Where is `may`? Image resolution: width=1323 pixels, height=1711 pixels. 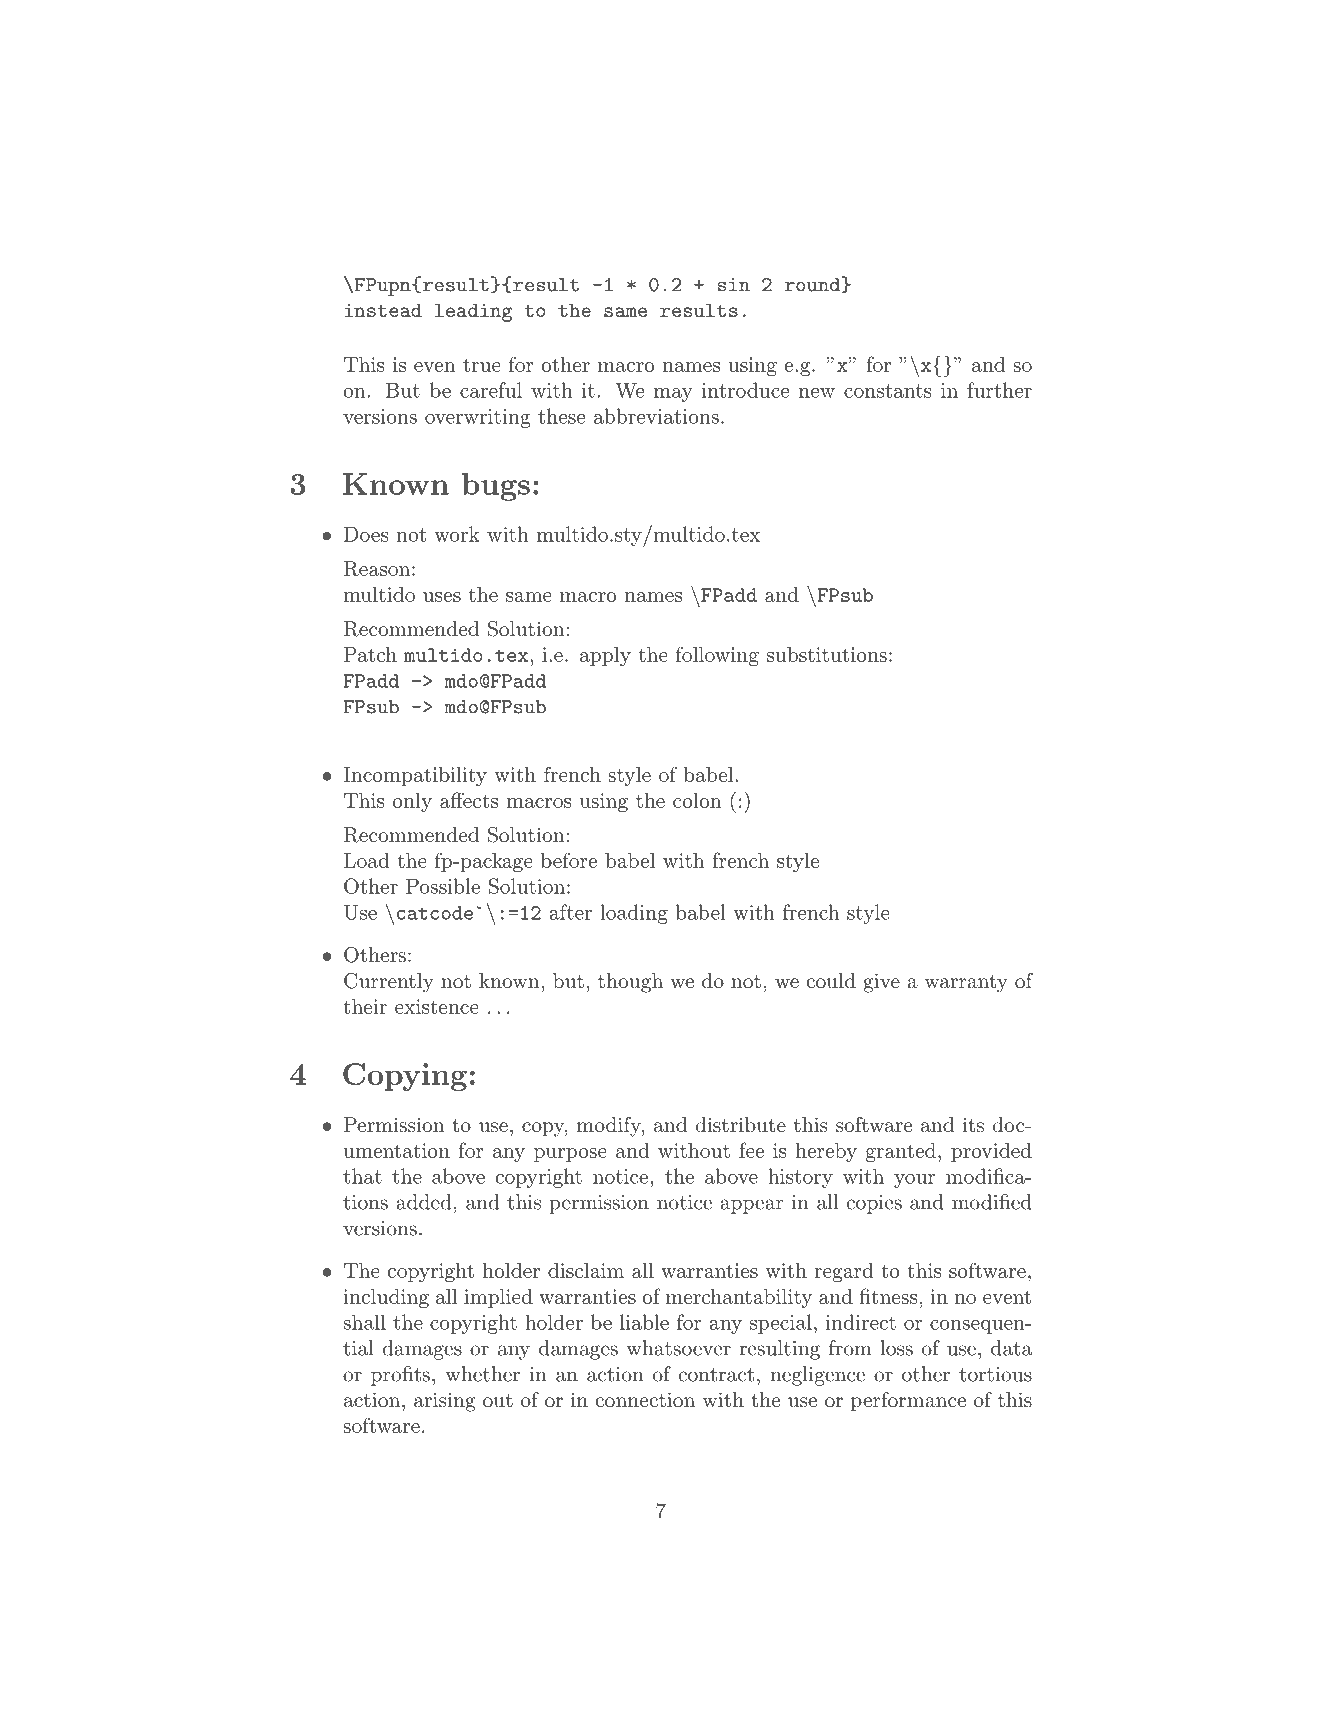 may is located at coordinates (673, 395).
